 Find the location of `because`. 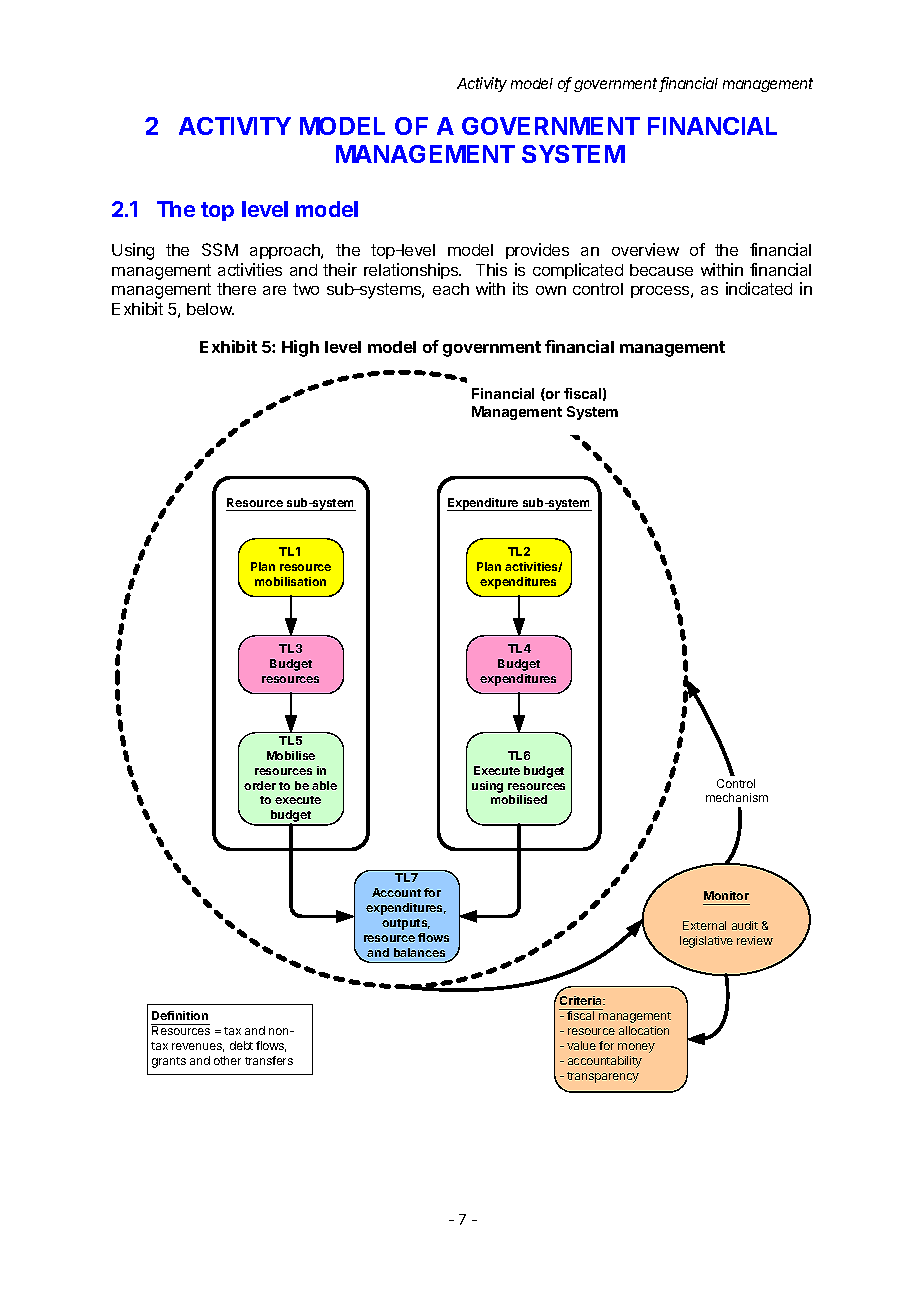

because is located at coordinates (661, 270).
